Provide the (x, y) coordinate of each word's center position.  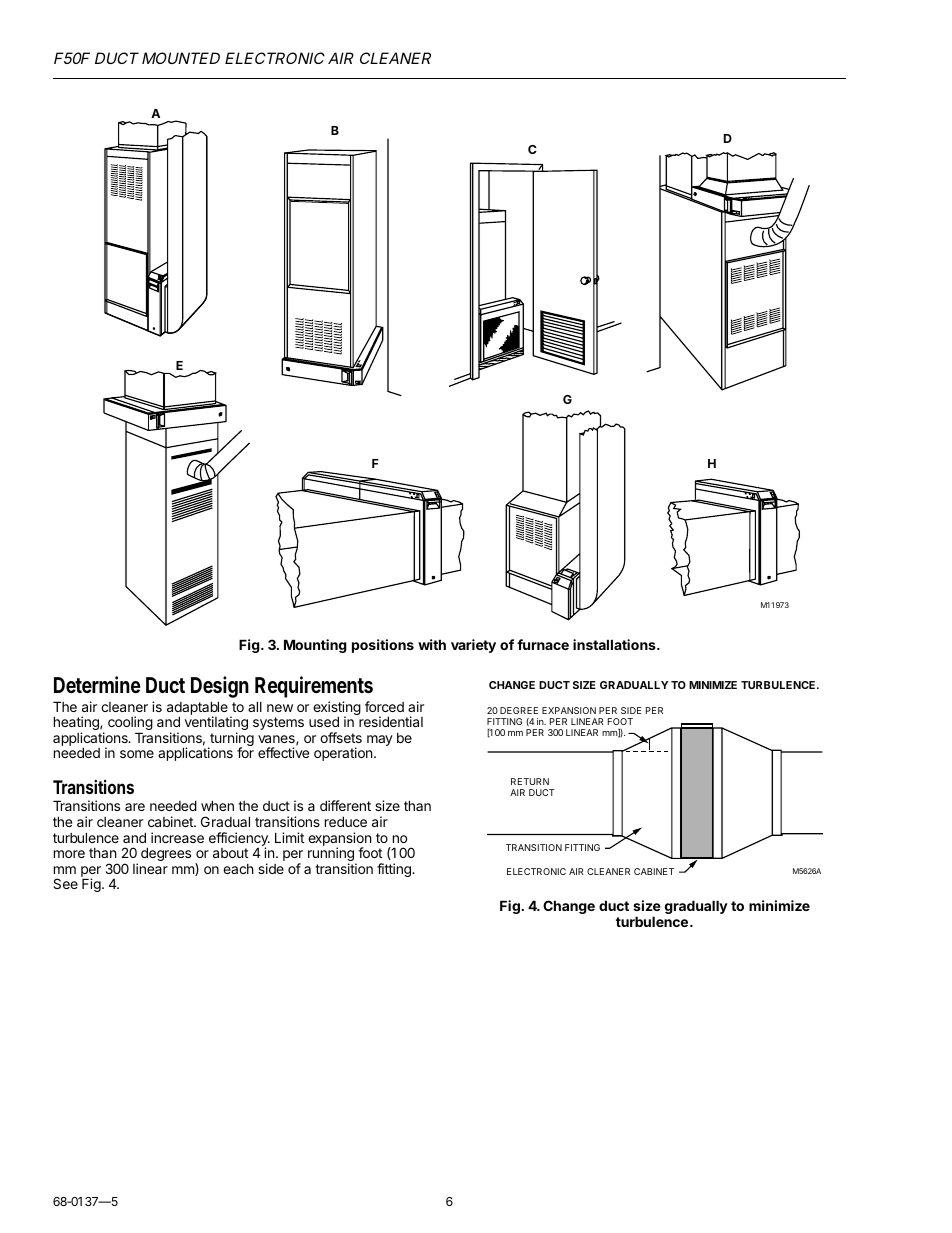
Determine (97, 684)
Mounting (315, 646)
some (137, 754)
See (65, 883)
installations (615, 644)
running (332, 855)
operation (344, 754)
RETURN (530, 781)
